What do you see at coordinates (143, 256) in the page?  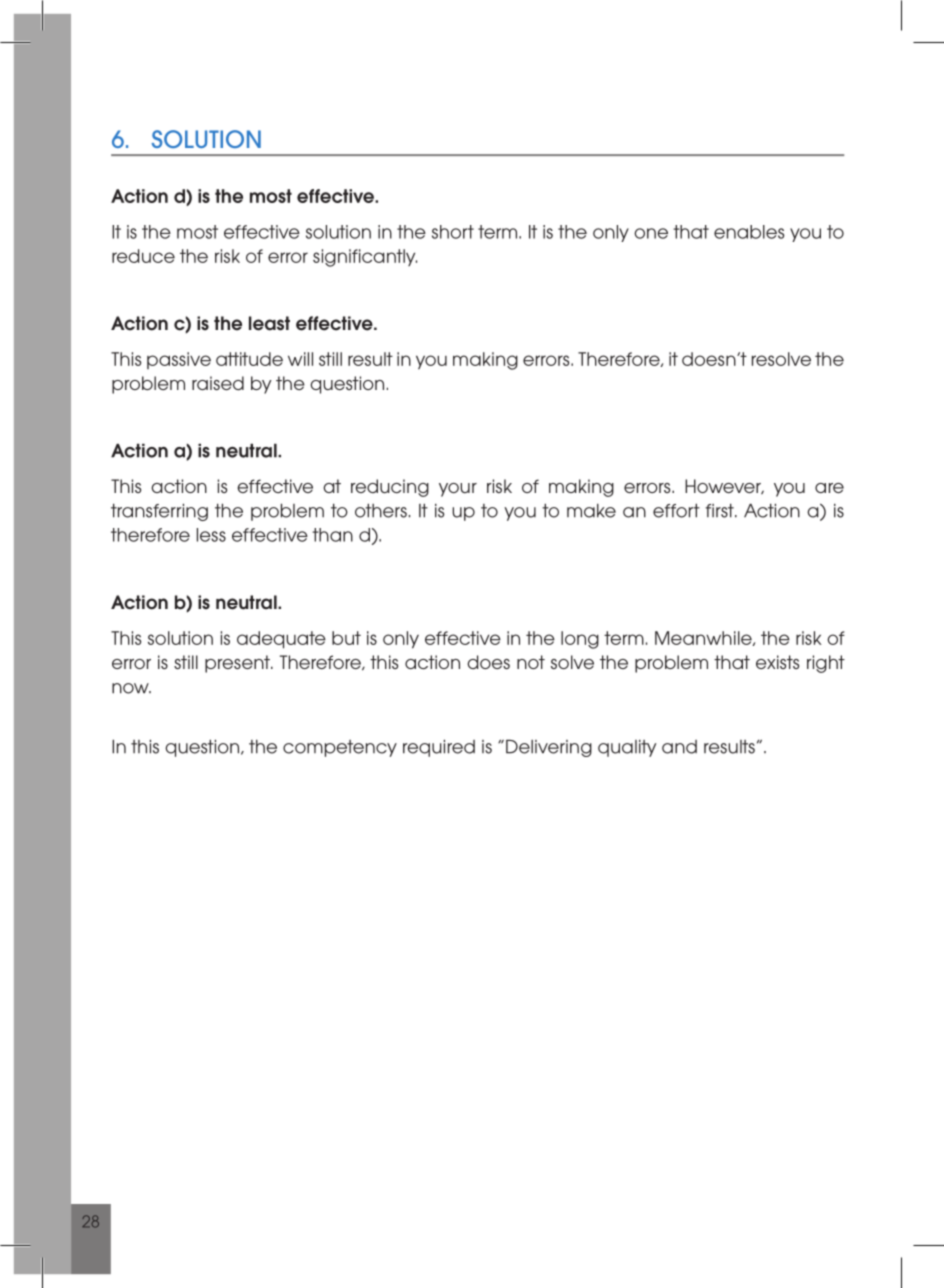 I see `reduce` at bounding box center [143, 256].
